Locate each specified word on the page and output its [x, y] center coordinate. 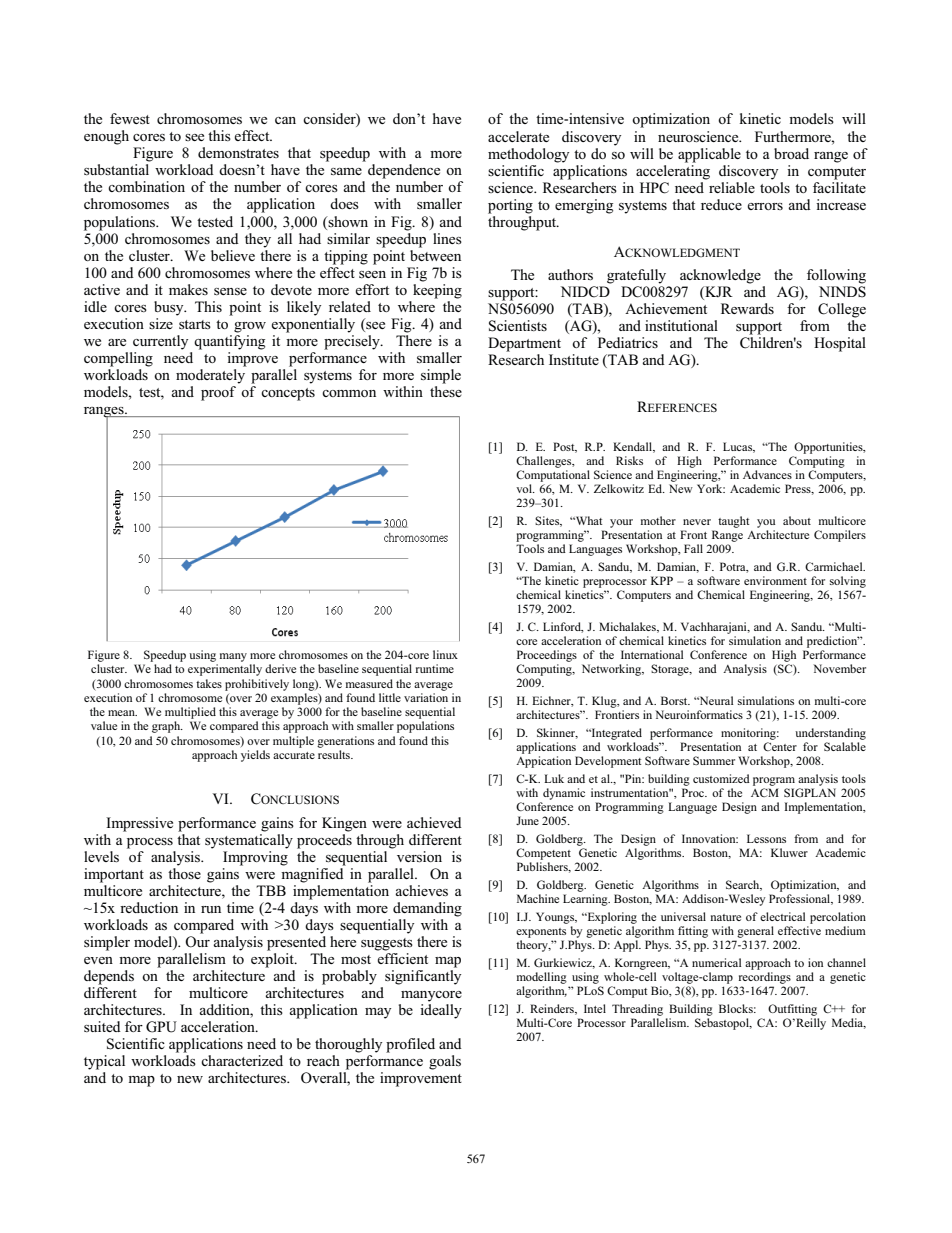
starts [195, 324]
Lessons [766, 838]
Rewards [747, 308]
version [419, 856]
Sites [548, 521]
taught [733, 522]
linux [445, 654]
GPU [161, 1027]
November [839, 668]
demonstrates [238, 152]
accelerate [518, 136]
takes [209, 683]
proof [218, 393]
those [184, 873]
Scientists [518, 326]
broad [791, 153]
